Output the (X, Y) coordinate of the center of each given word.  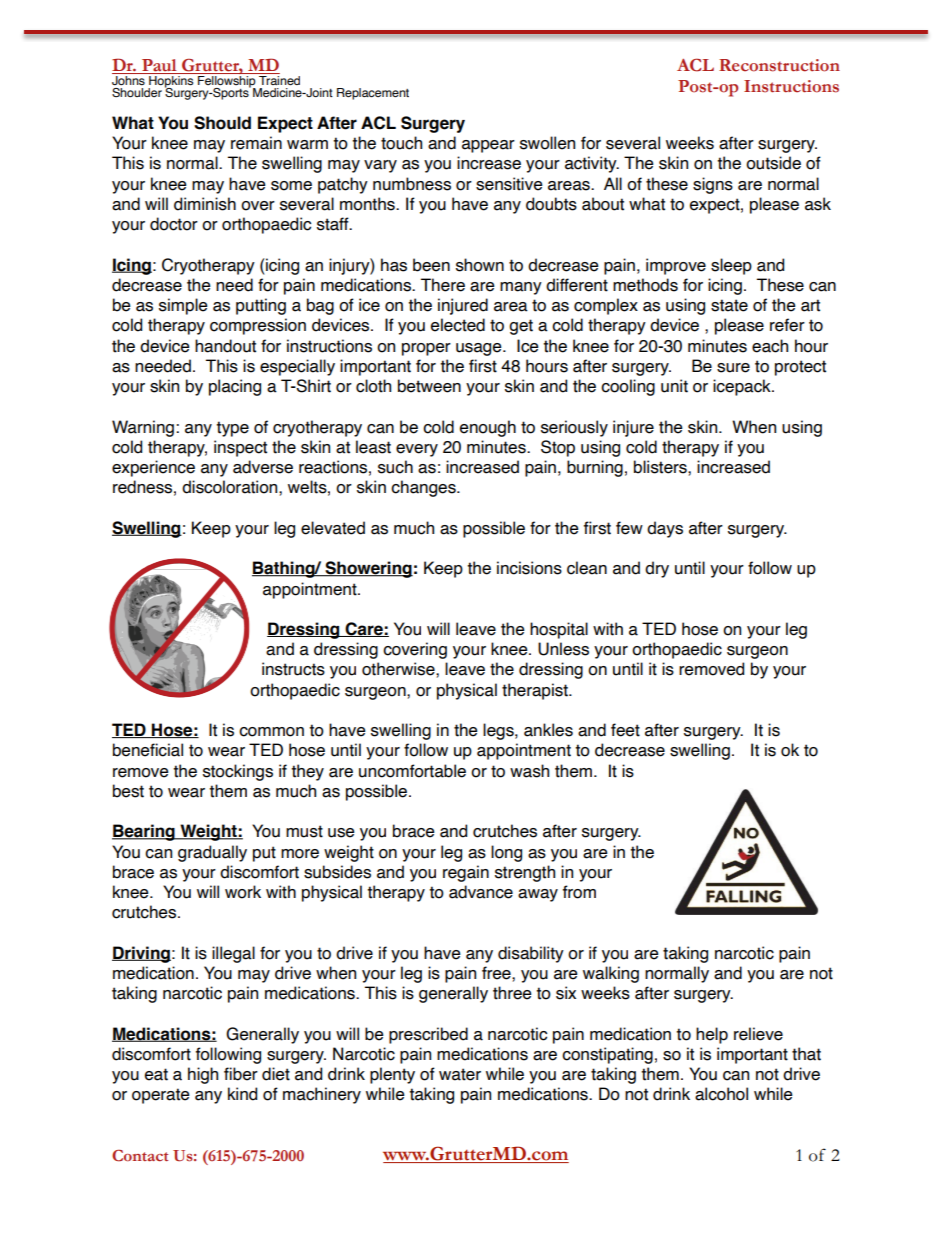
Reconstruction (779, 65)
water (460, 1074)
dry (657, 569)
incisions (529, 568)
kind (242, 1094)
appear (488, 146)
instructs (293, 669)
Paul (159, 66)
